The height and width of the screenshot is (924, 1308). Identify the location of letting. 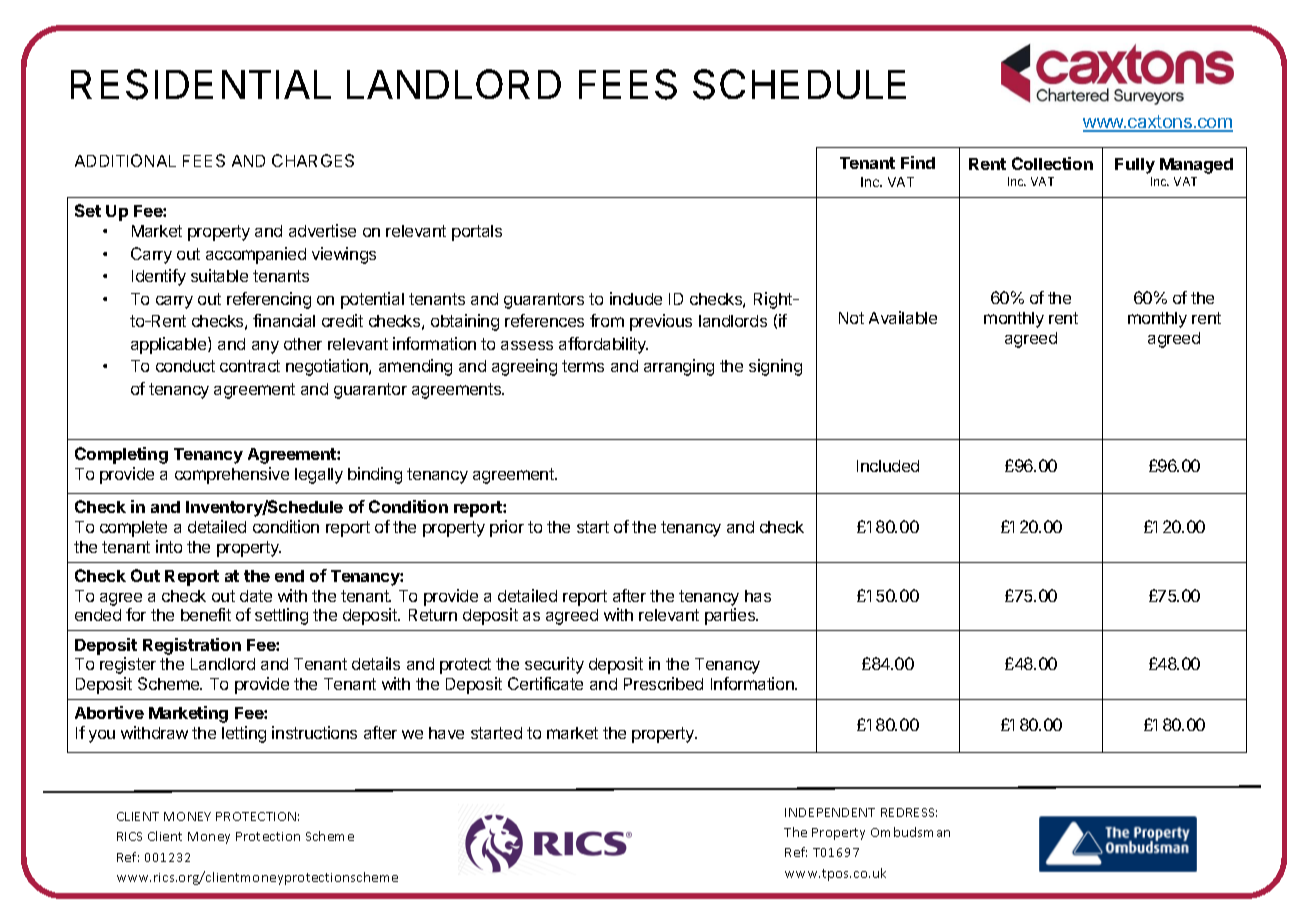
(244, 734).
